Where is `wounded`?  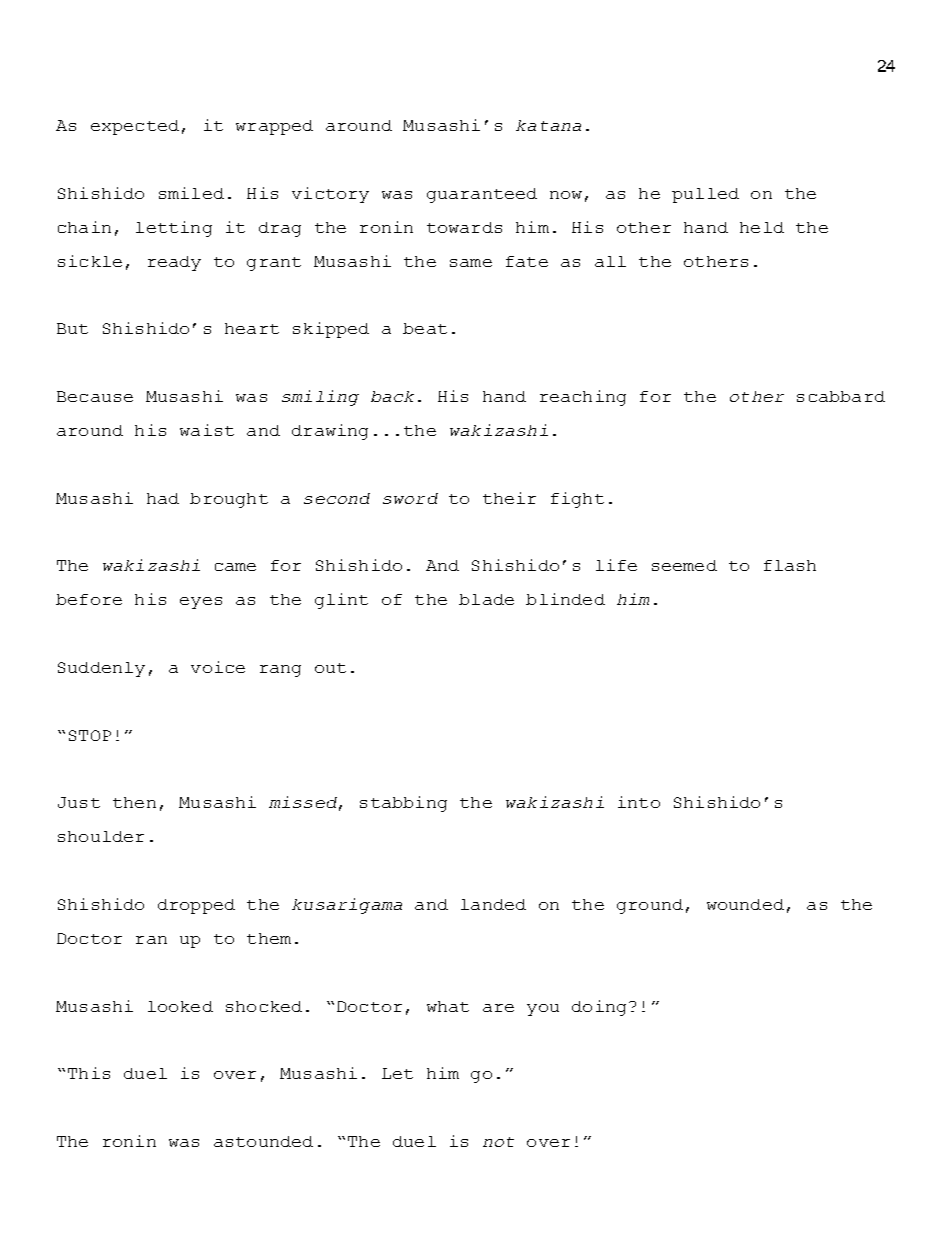 wounded is located at coordinates (745, 904).
